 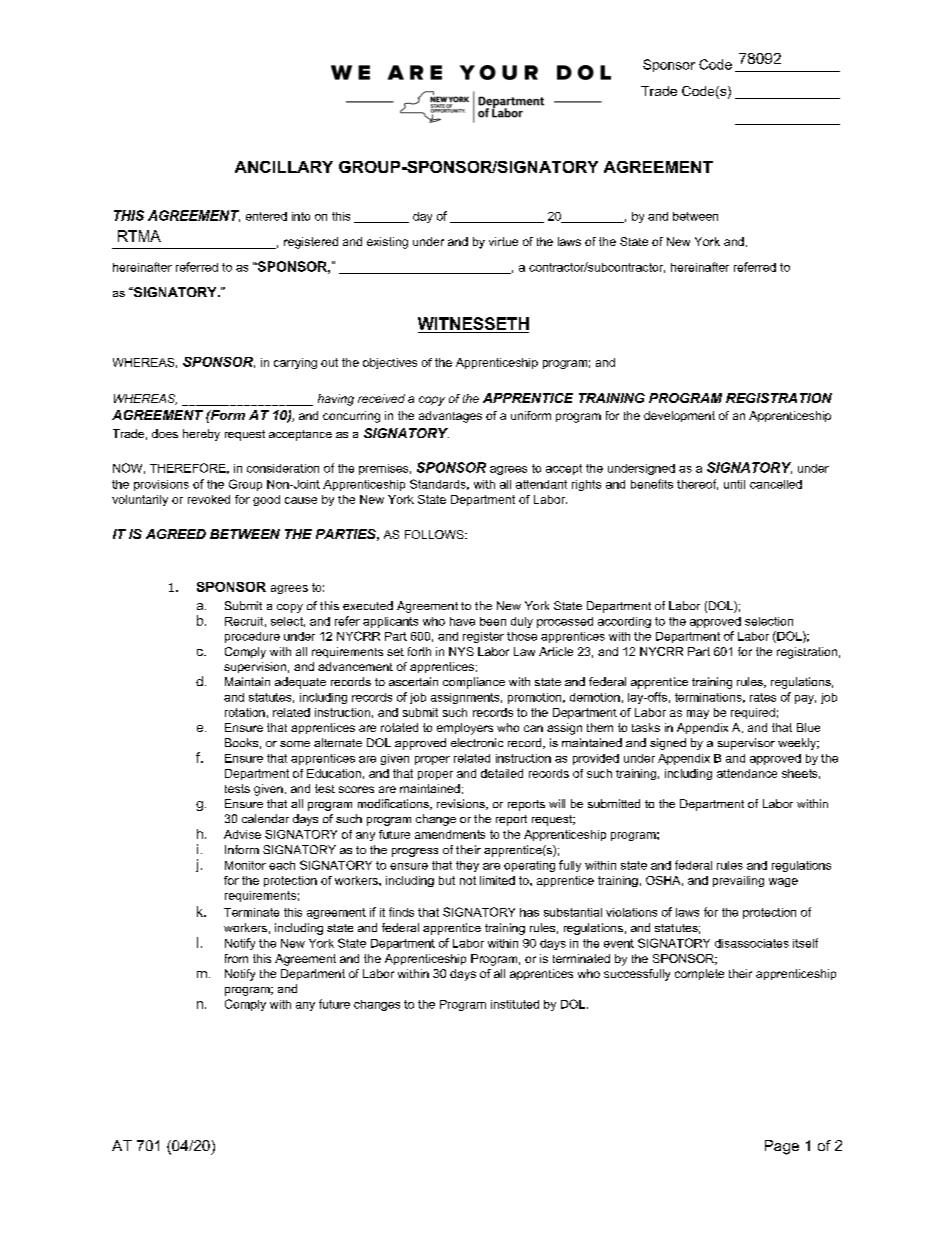 I want to click on procedure, so click(x=252, y=637).
